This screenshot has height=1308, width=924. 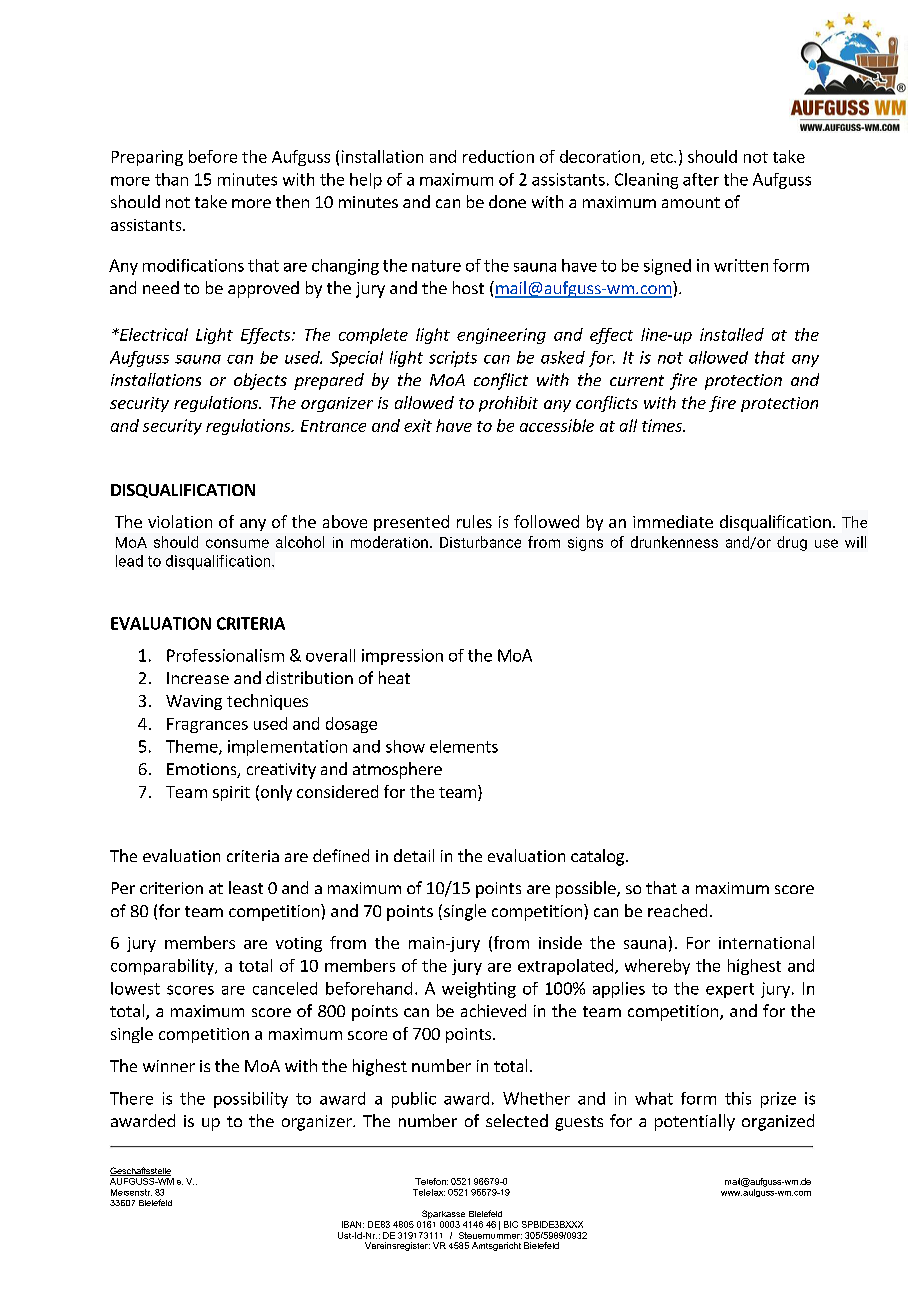 I want to click on rules, so click(x=474, y=521).
